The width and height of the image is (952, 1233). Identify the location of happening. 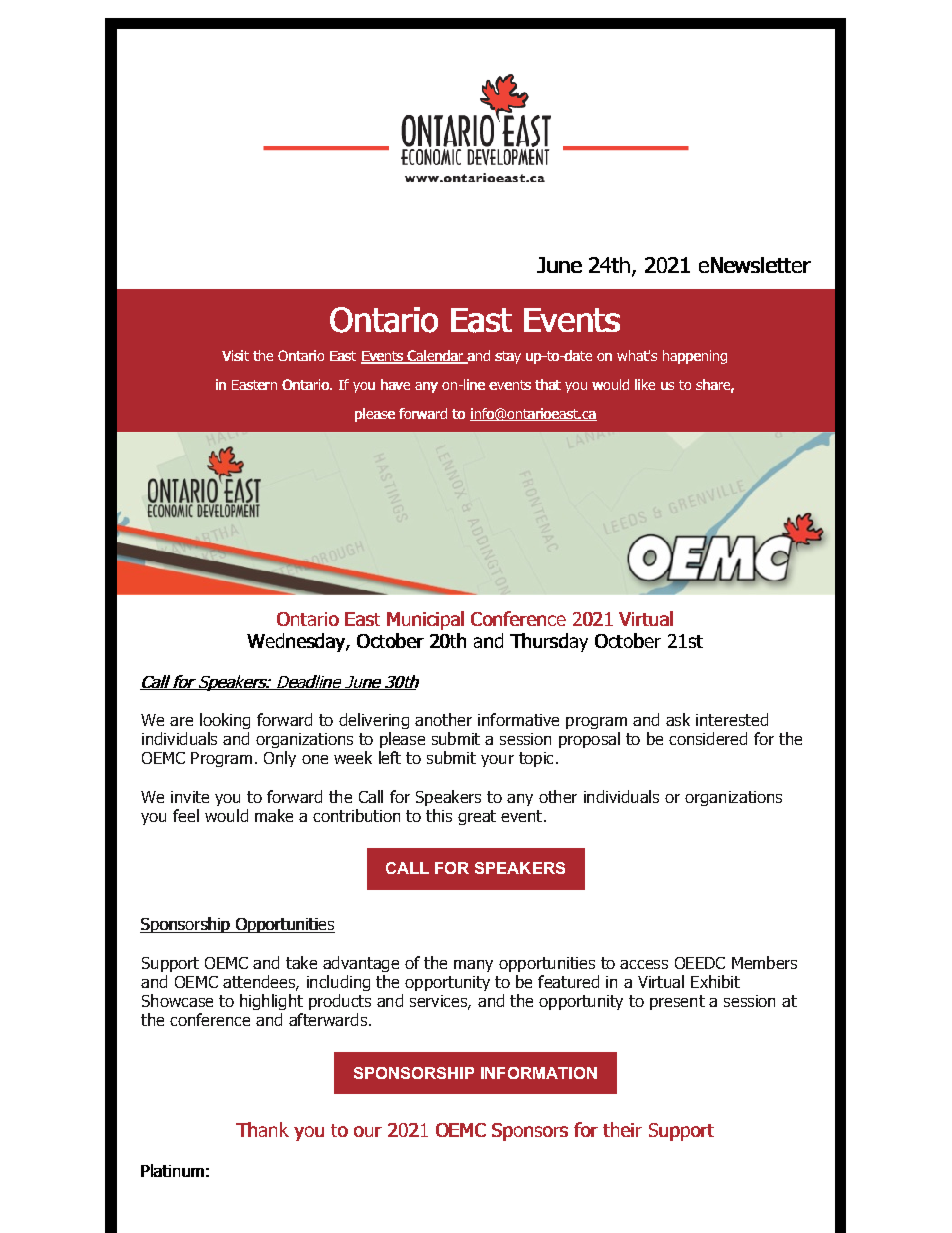
(695, 357).
